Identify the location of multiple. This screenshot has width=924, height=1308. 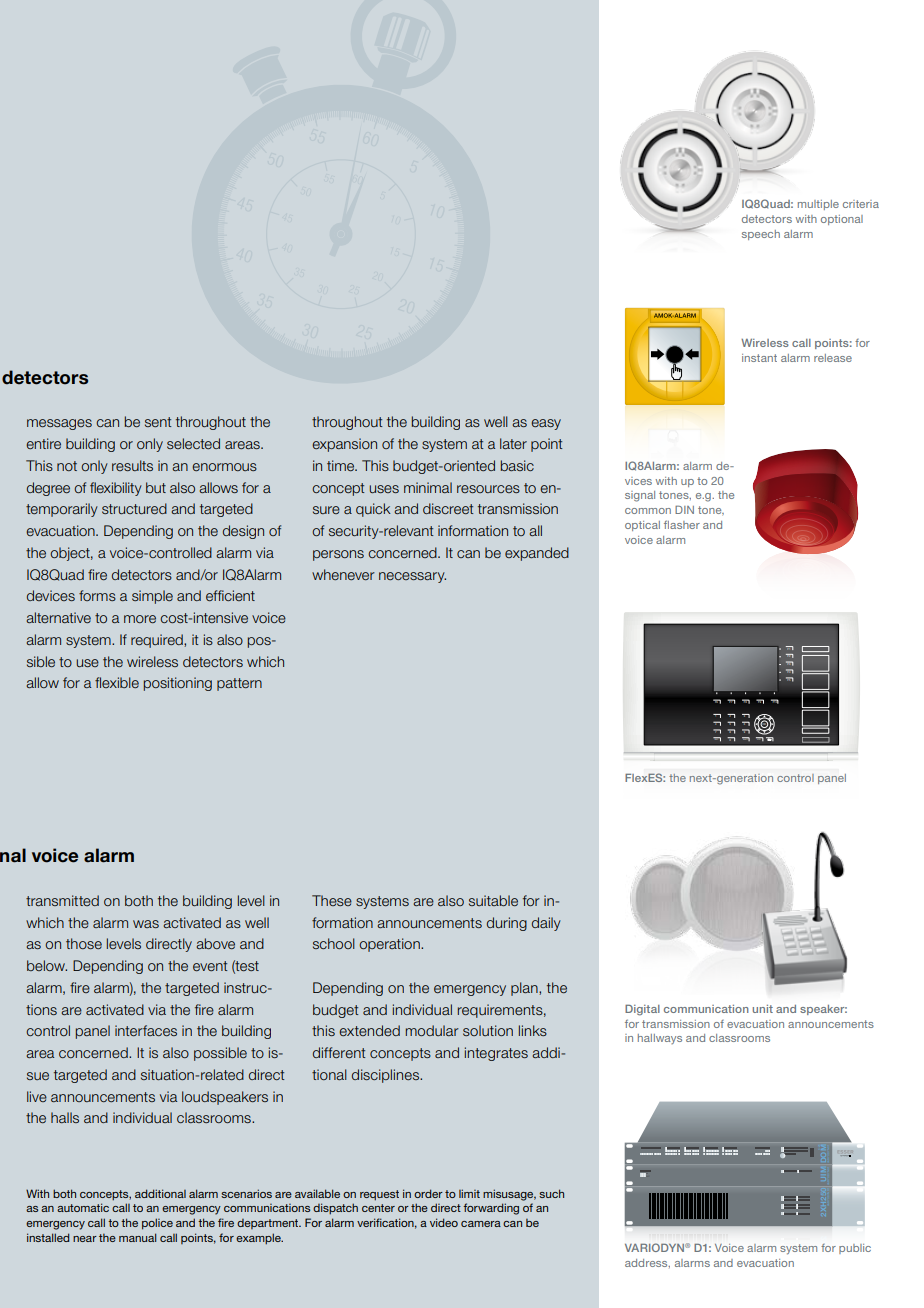
(818, 205).
